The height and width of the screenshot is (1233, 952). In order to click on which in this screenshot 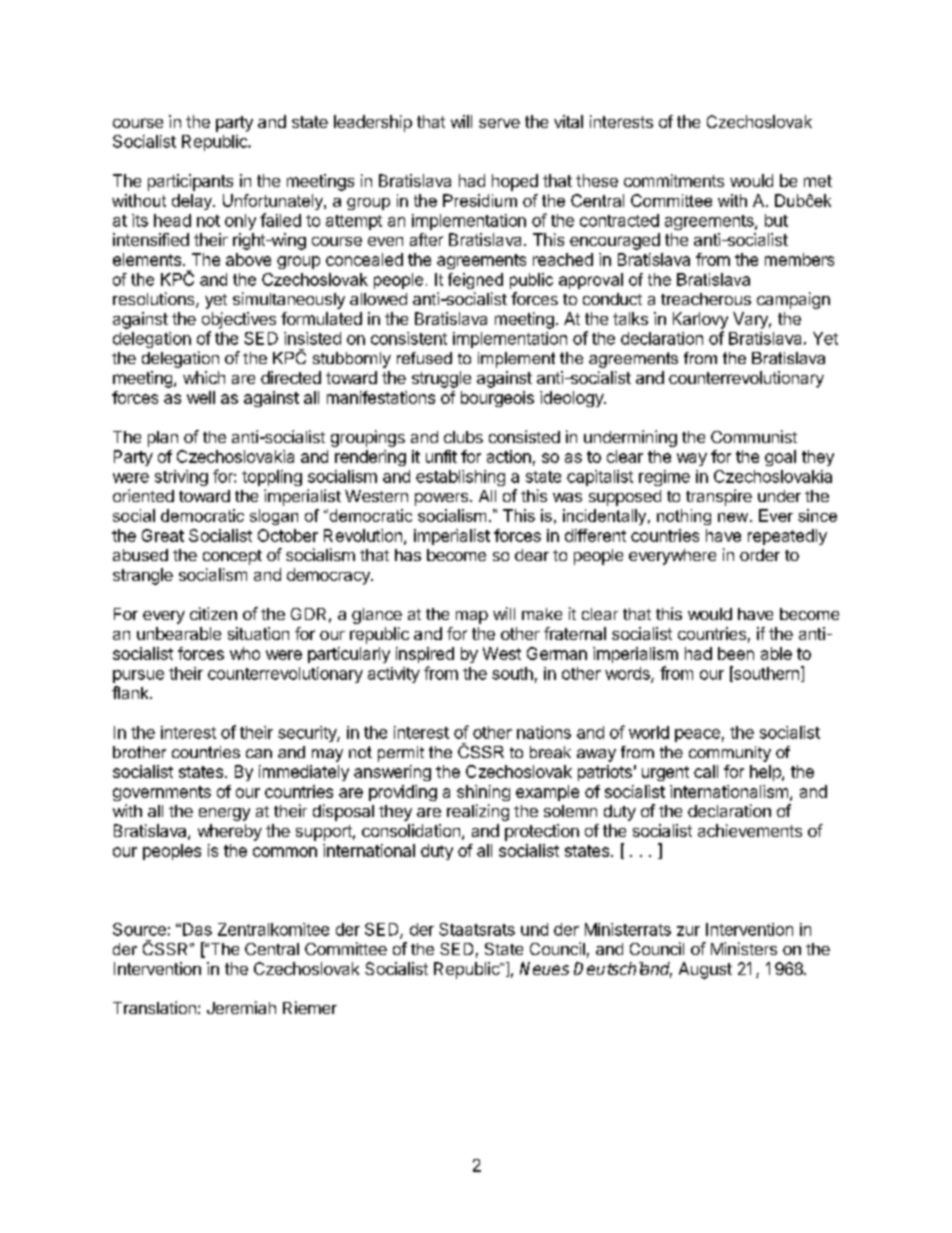, I will do `click(204, 377)`.
